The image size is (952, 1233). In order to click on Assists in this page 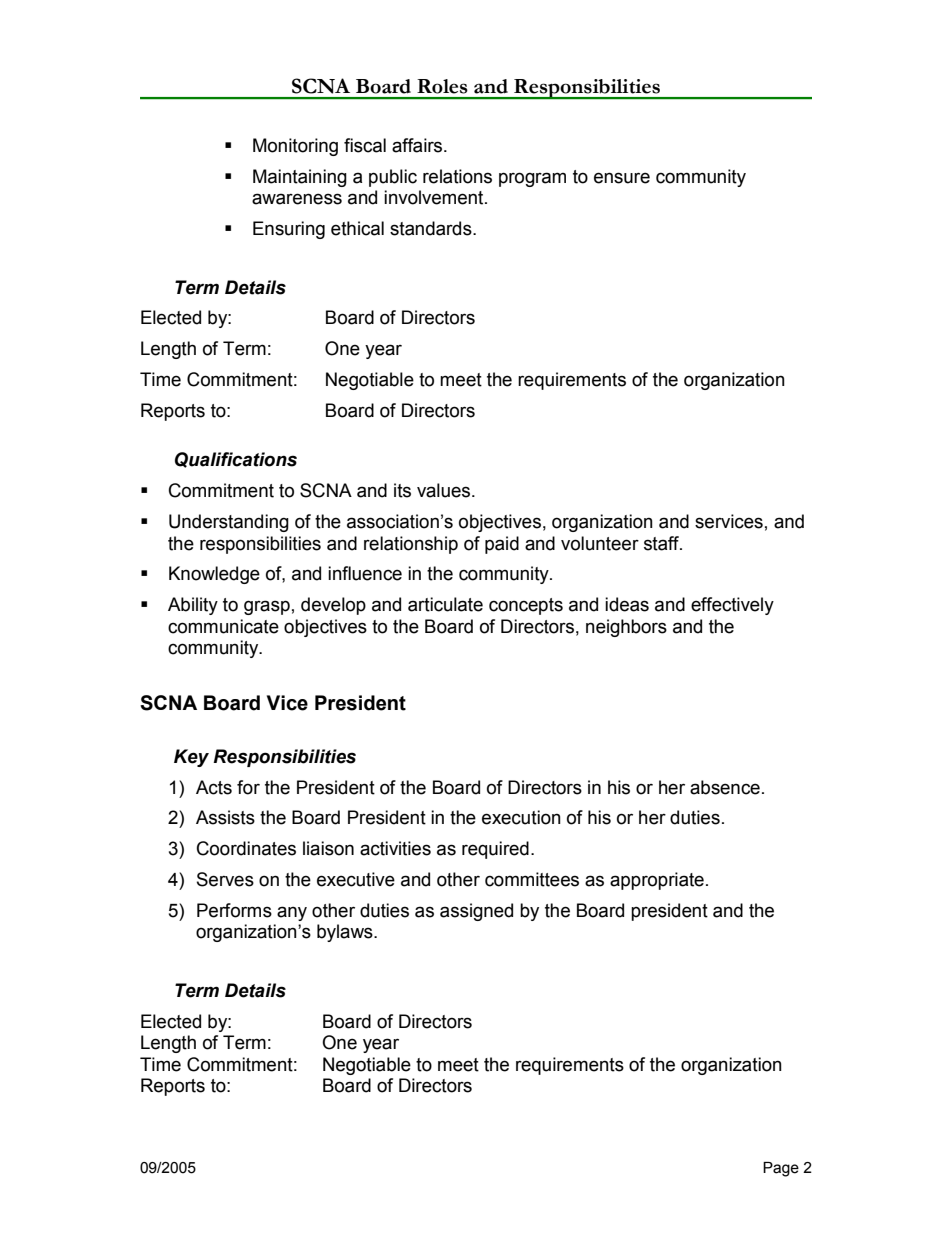, I will do `click(225, 817)`.
